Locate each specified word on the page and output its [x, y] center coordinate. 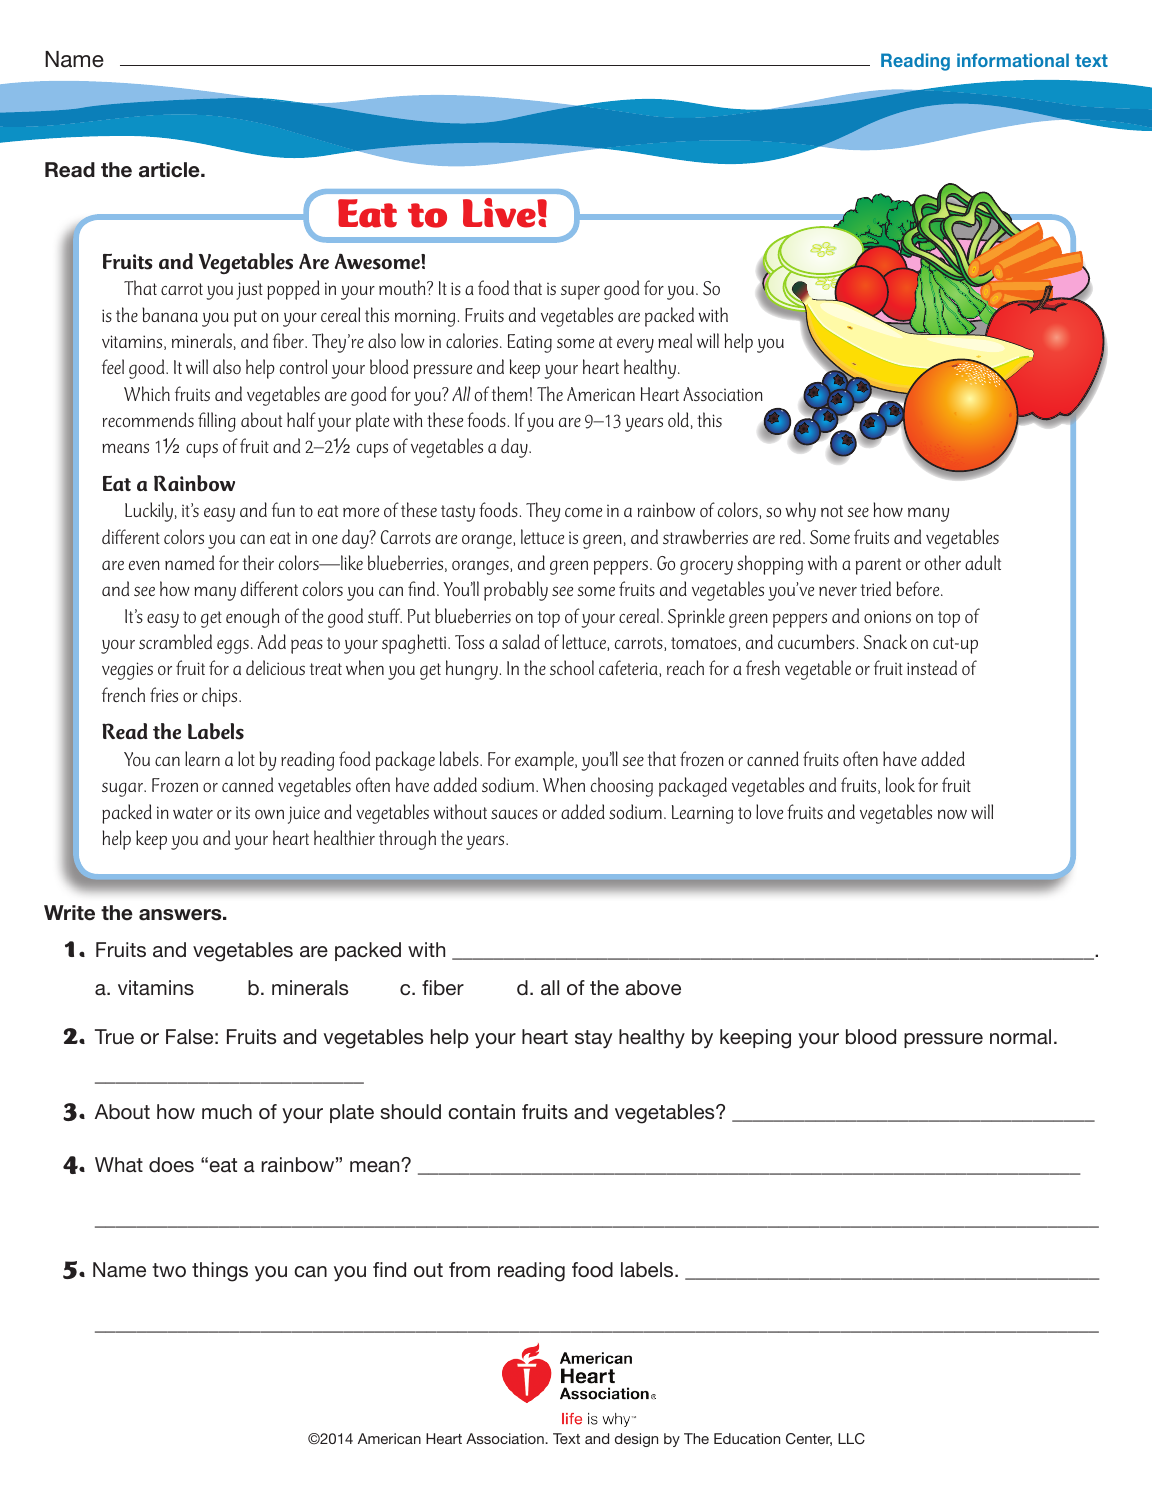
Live [500, 213]
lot [246, 758]
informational [1013, 60]
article [170, 170]
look [900, 784]
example [545, 761]
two [169, 1270]
